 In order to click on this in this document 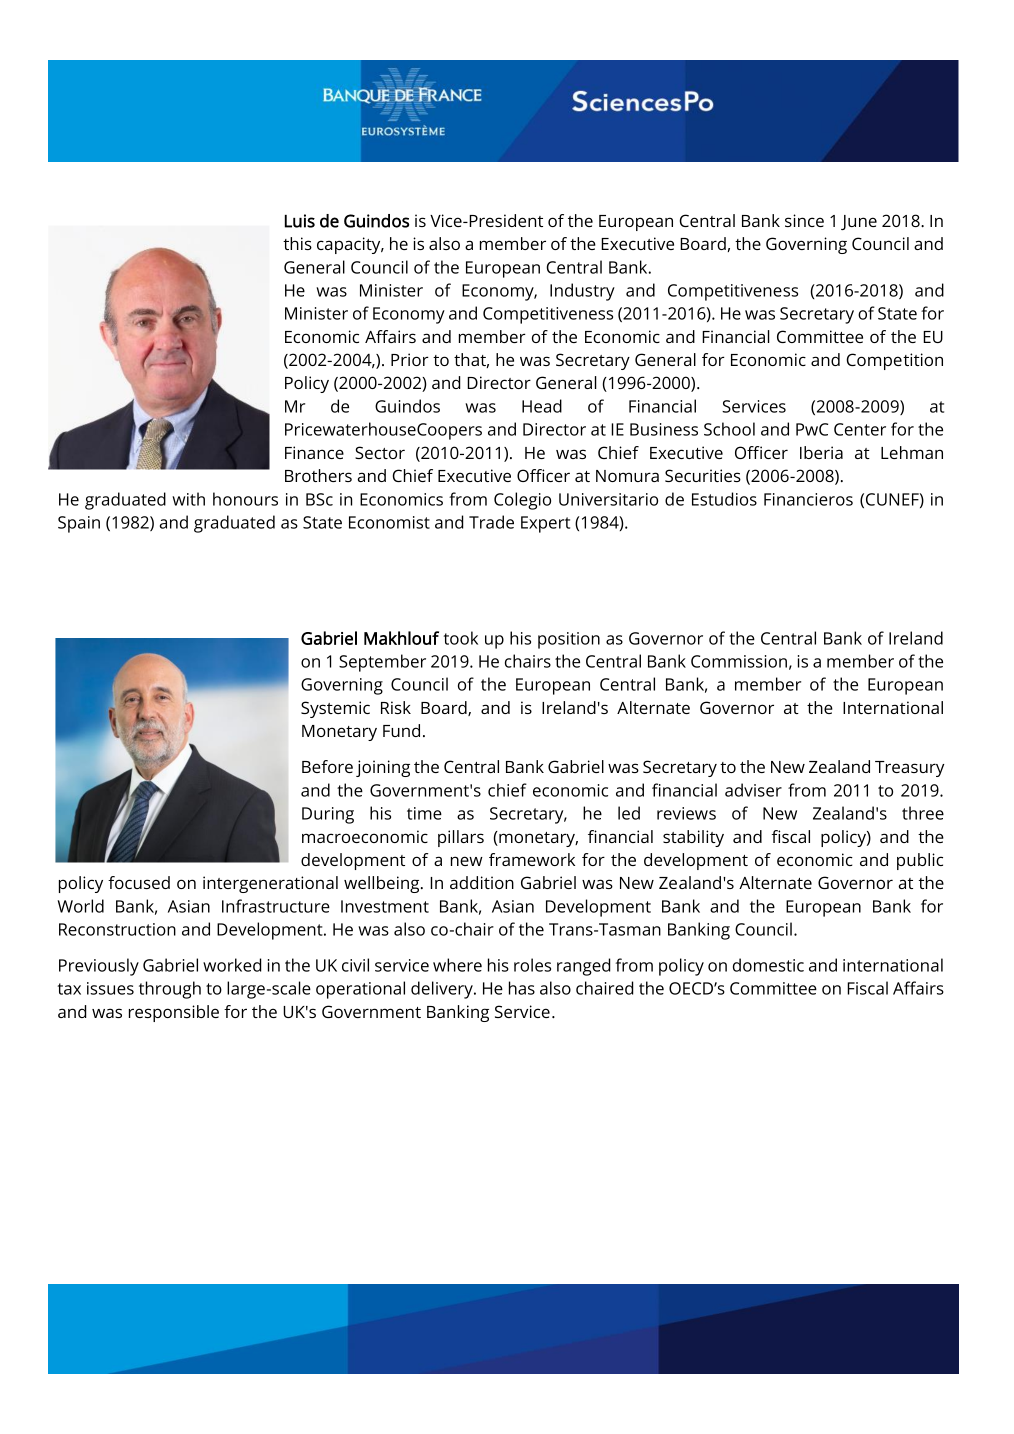, I will do `click(297, 243)`.
